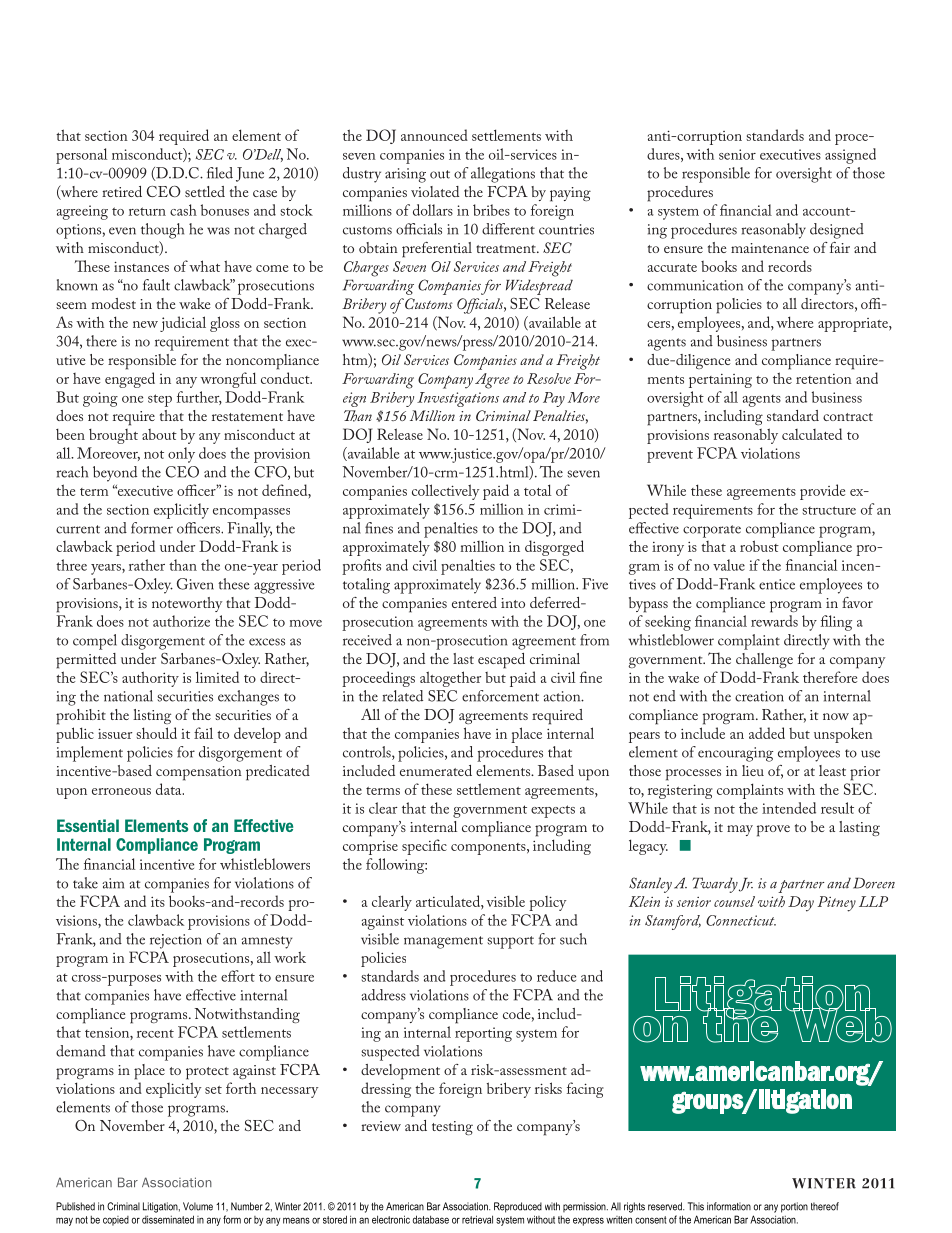 This document has width=952, height=1233. I want to click on settled, so click(205, 191).
